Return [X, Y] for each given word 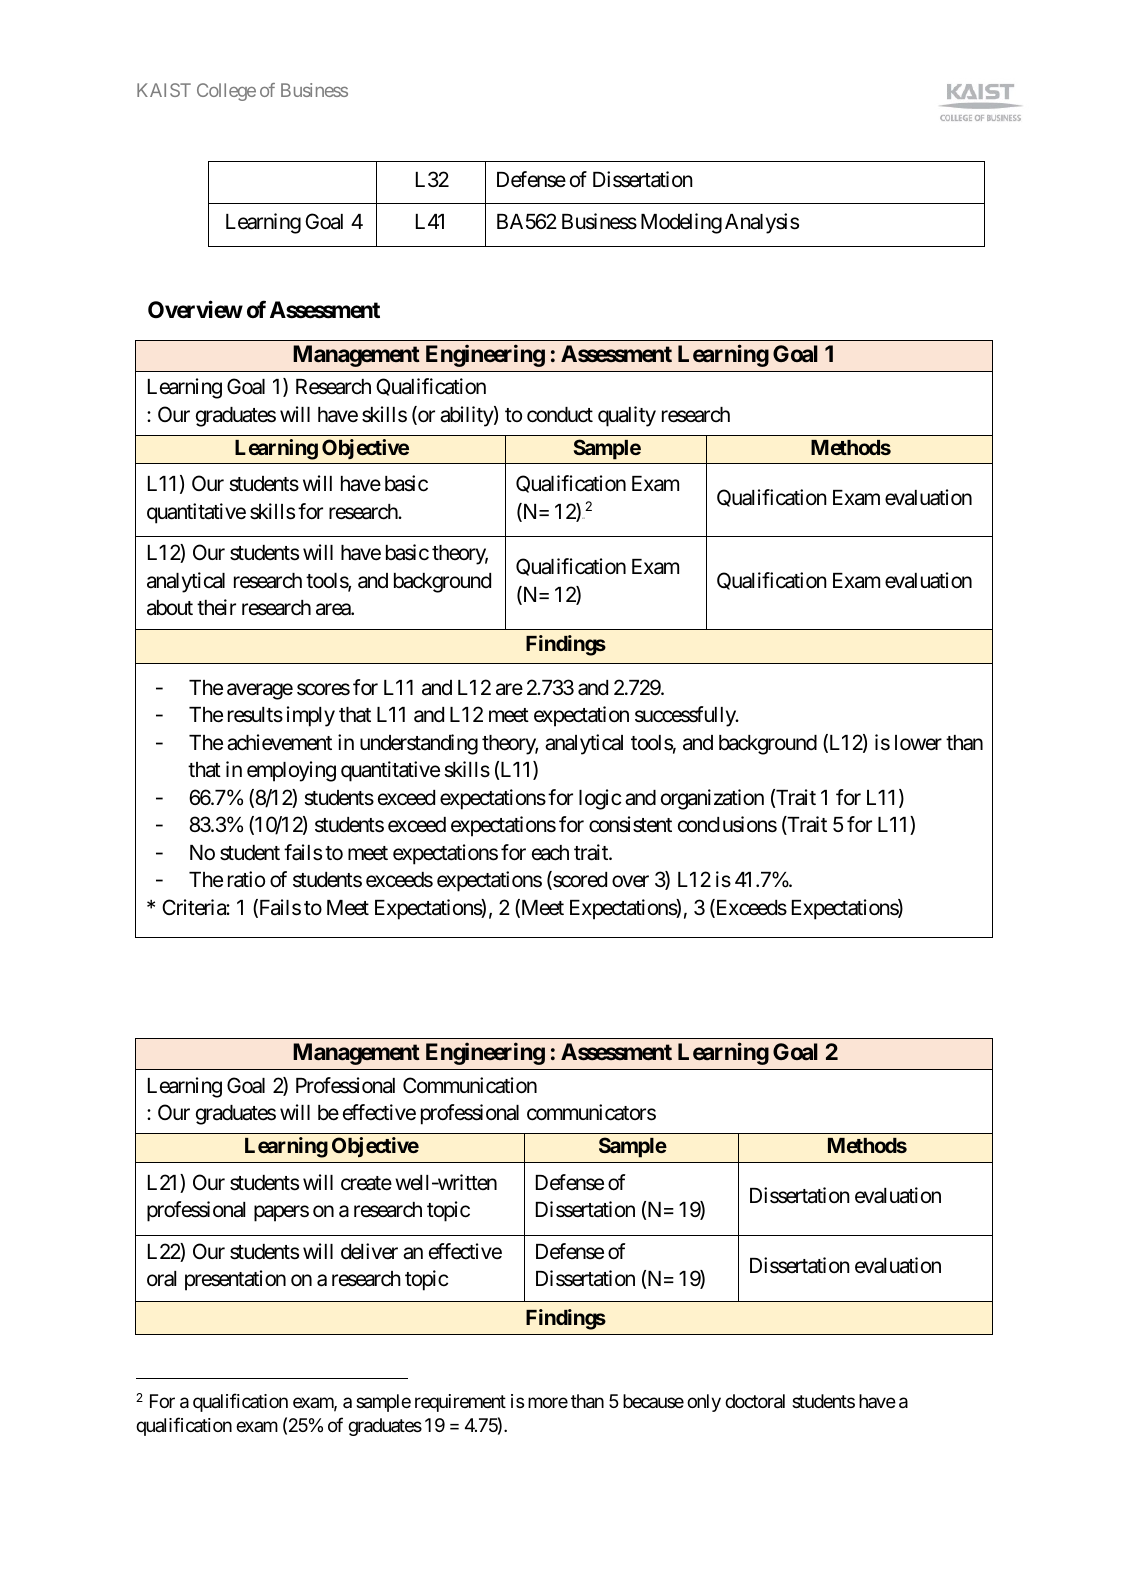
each [550, 853]
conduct [560, 415]
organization [712, 799]
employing [291, 771]
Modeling [681, 223]
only [704, 1403]
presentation [235, 1280]
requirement [460, 1403]
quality [627, 416]
